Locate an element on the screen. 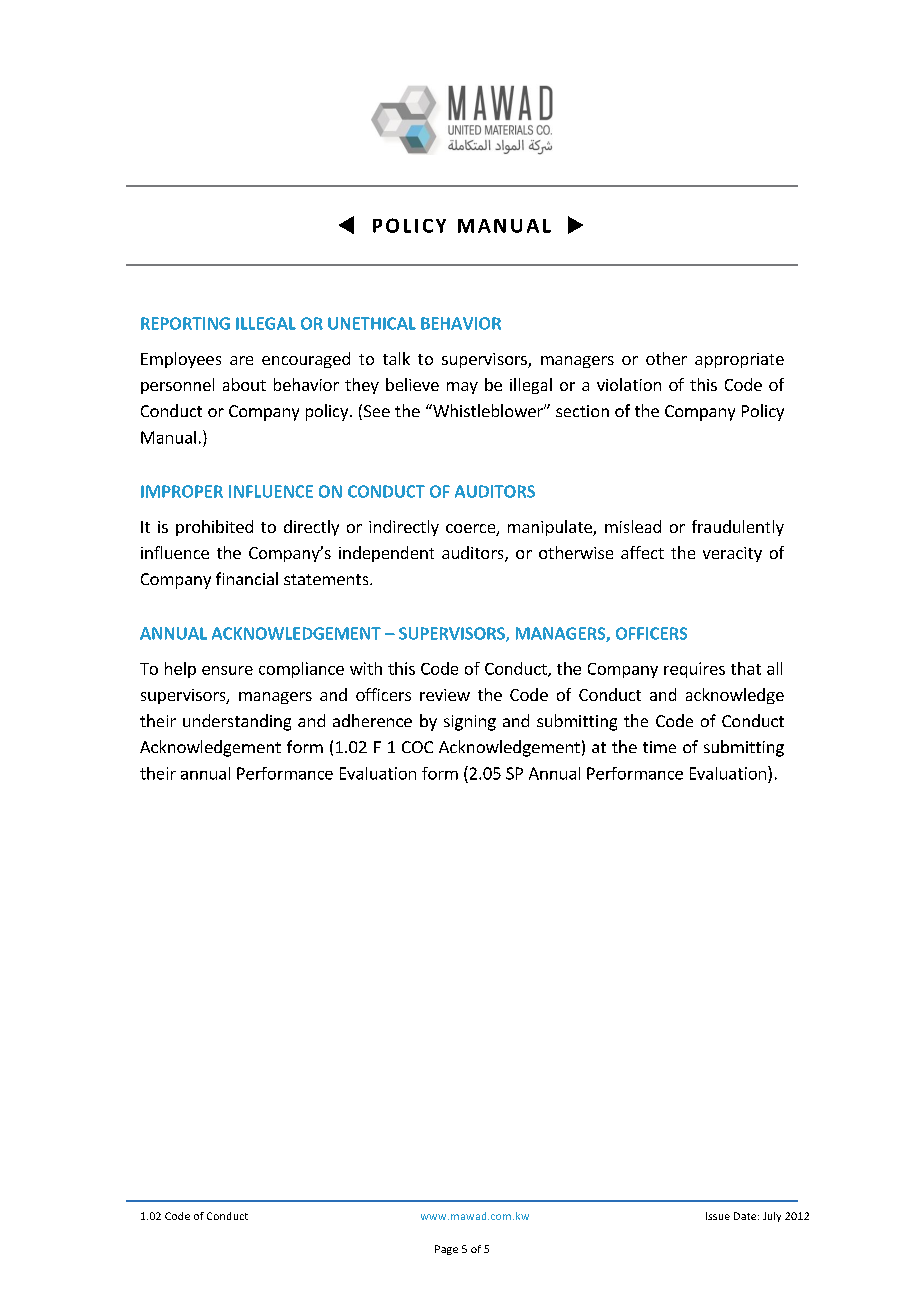  time is located at coordinates (659, 747).
